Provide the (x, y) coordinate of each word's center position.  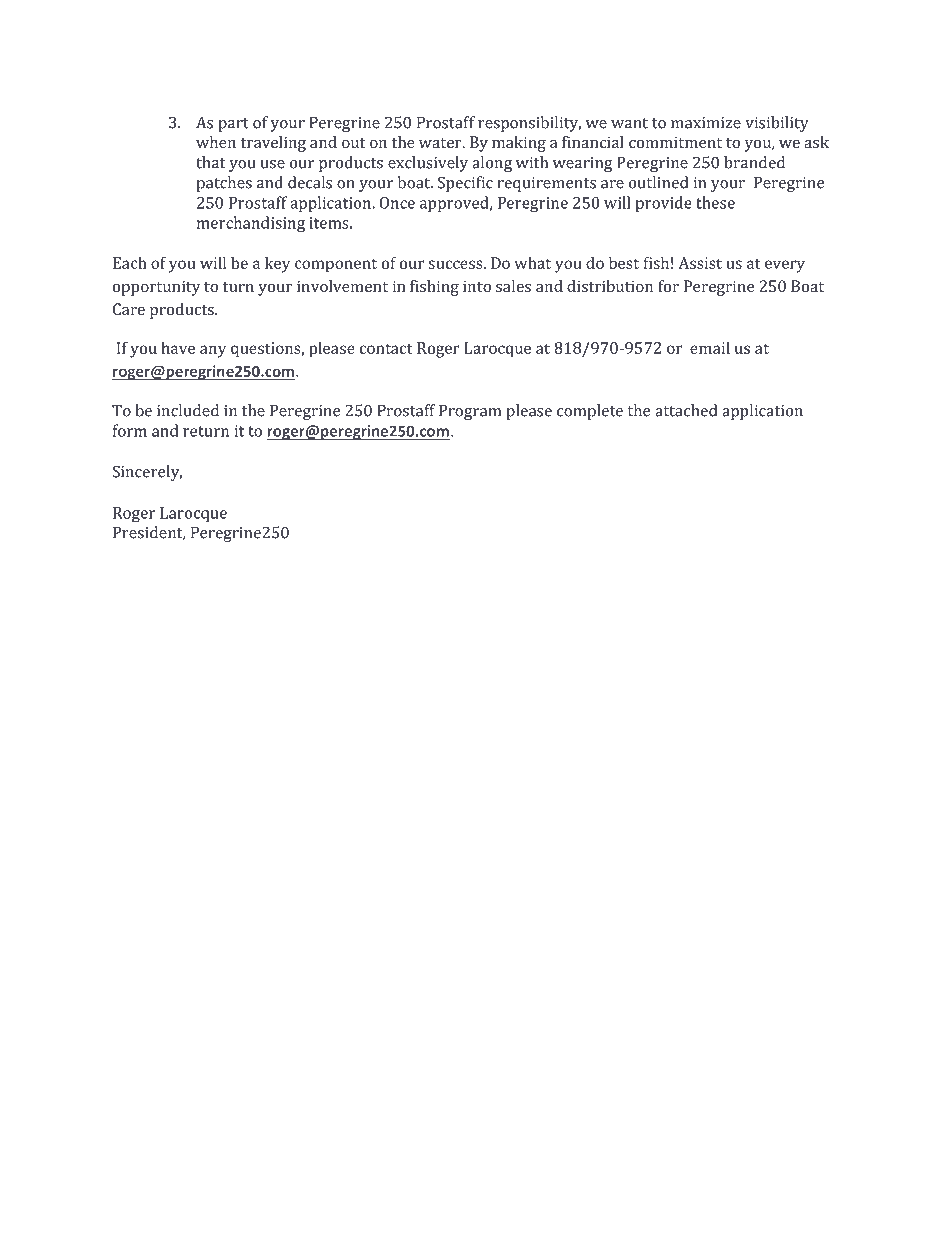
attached (686, 410)
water (441, 143)
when (216, 142)
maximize (706, 123)
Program (470, 412)
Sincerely (147, 473)
